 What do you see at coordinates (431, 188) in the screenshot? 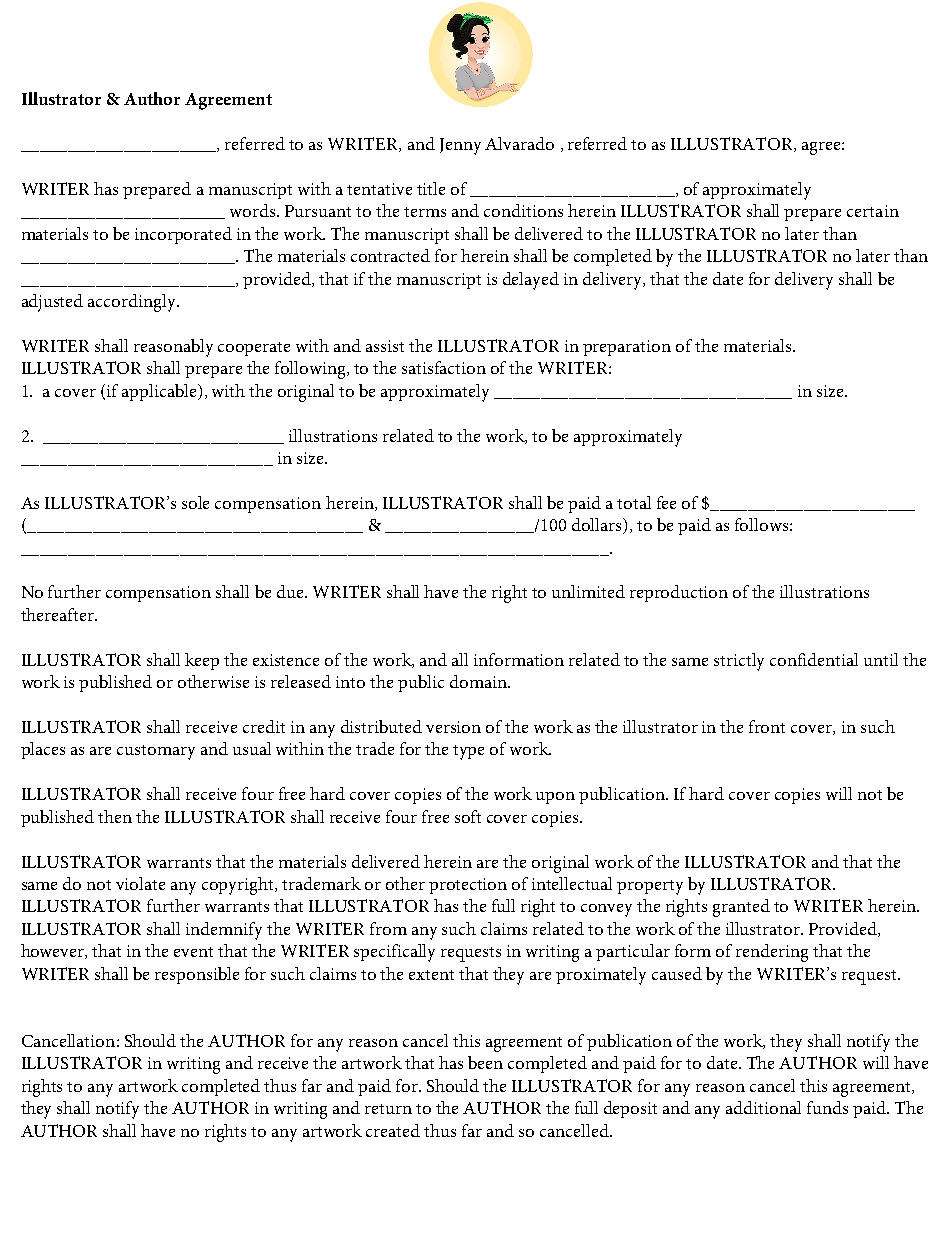
I see `title` at bounding box center [431, 188].
